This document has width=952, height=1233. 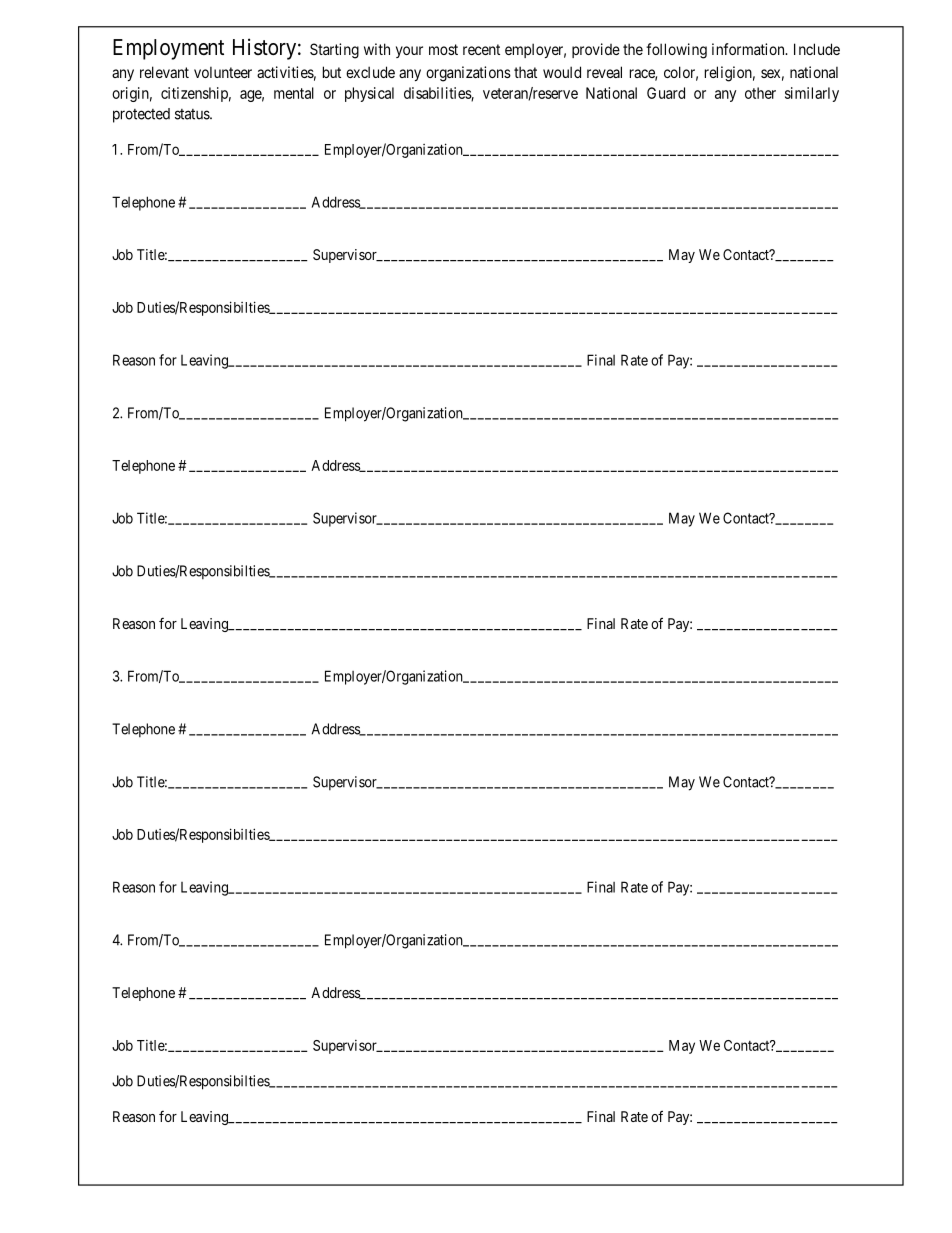 I want to click on volunteer, so click(x=223, y=72).
